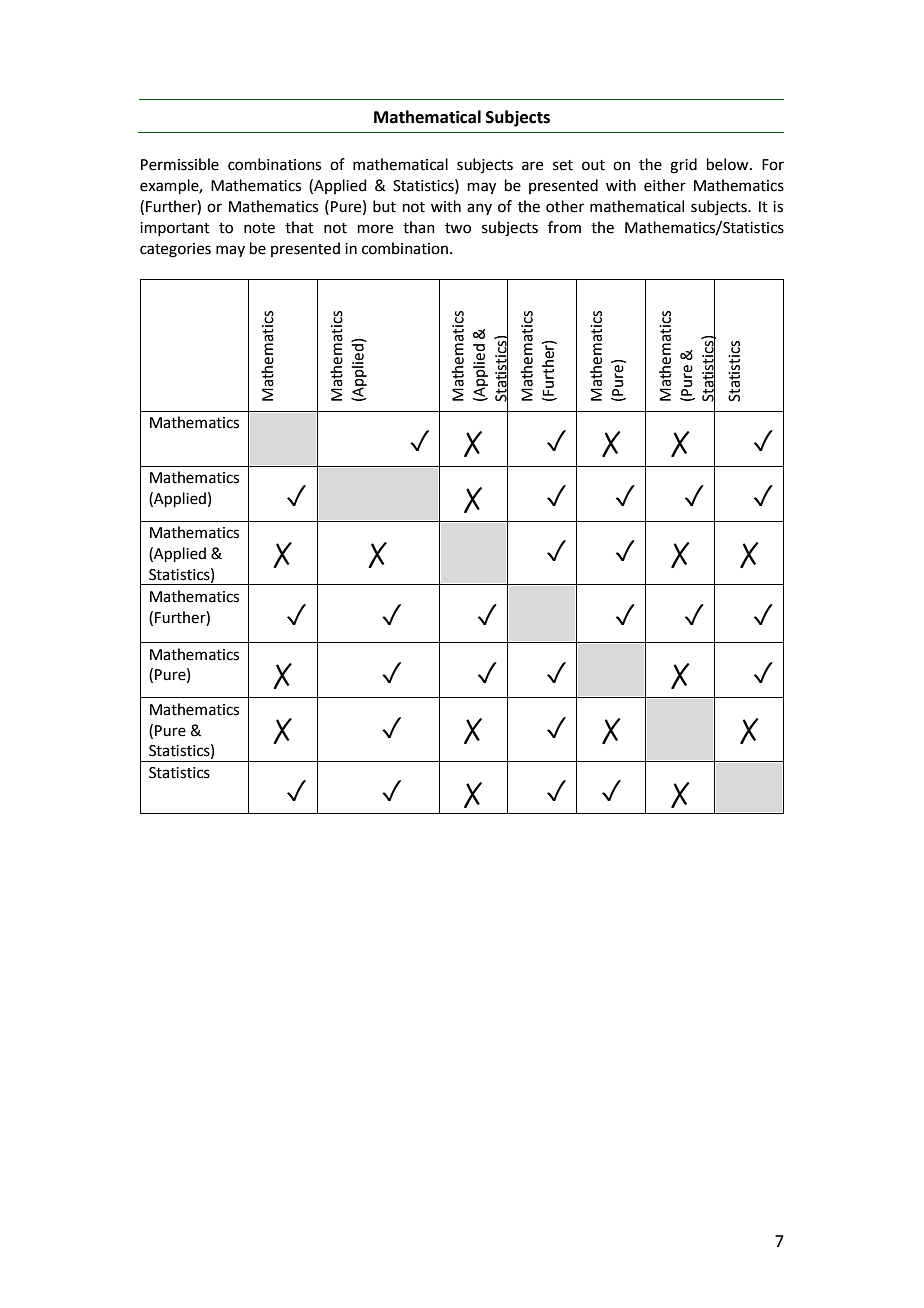 This screenshot has height=1308, width=924. I want to click on two, so click(458, 228).
